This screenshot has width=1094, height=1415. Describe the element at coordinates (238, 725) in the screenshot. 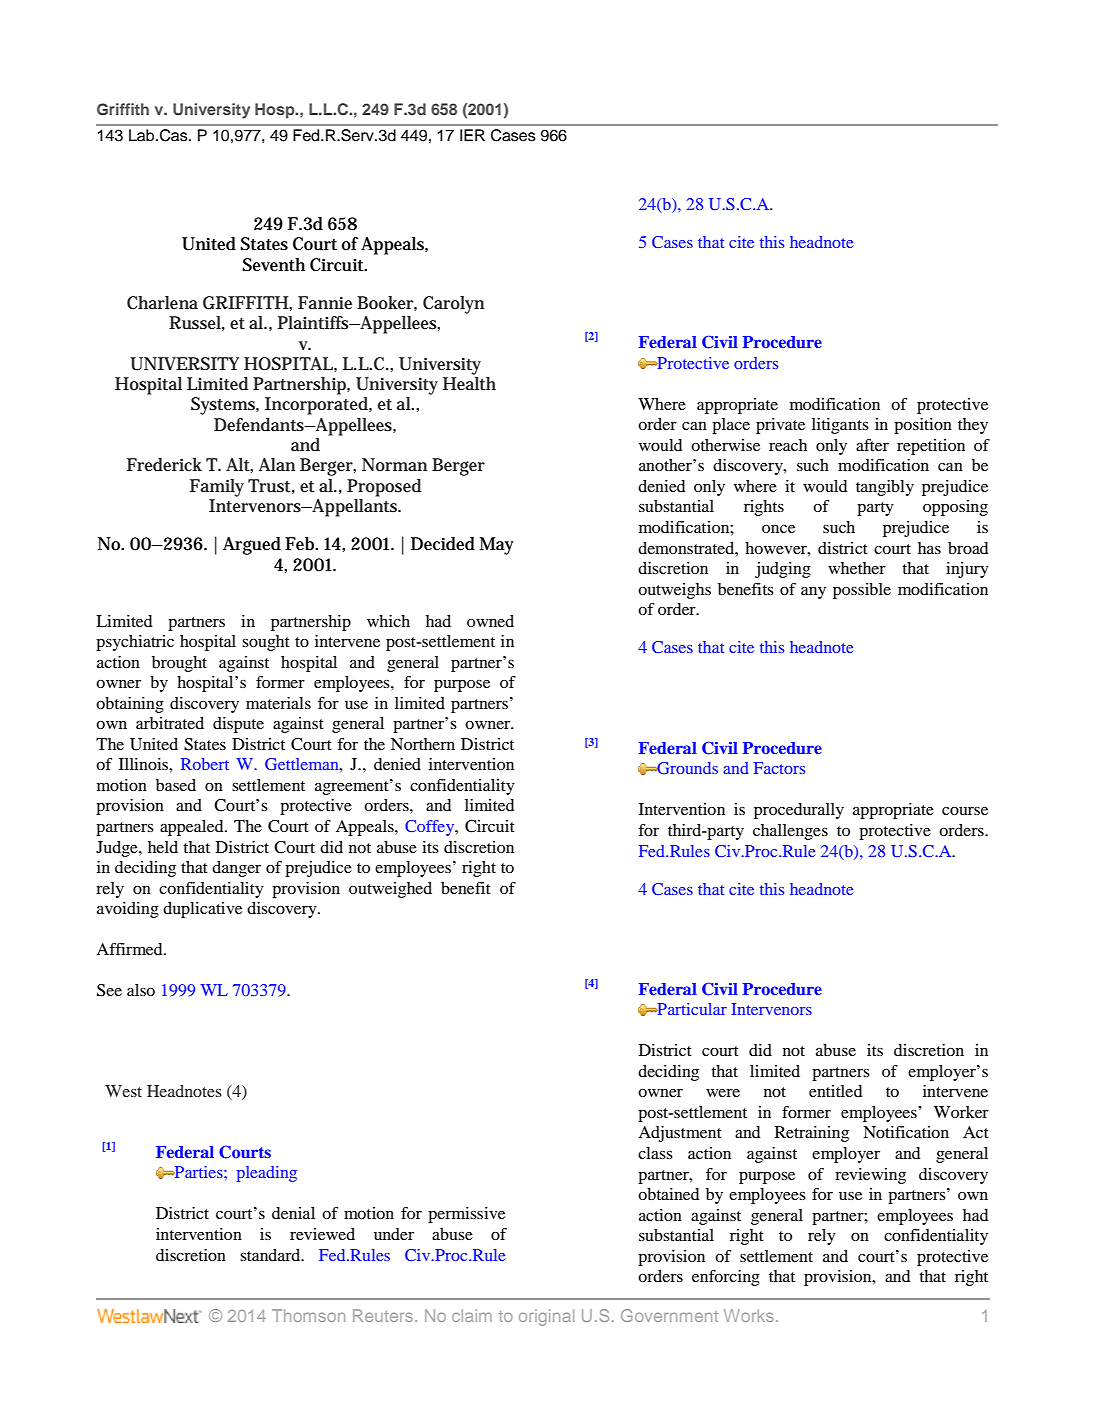

I see `dispute` at that location.
